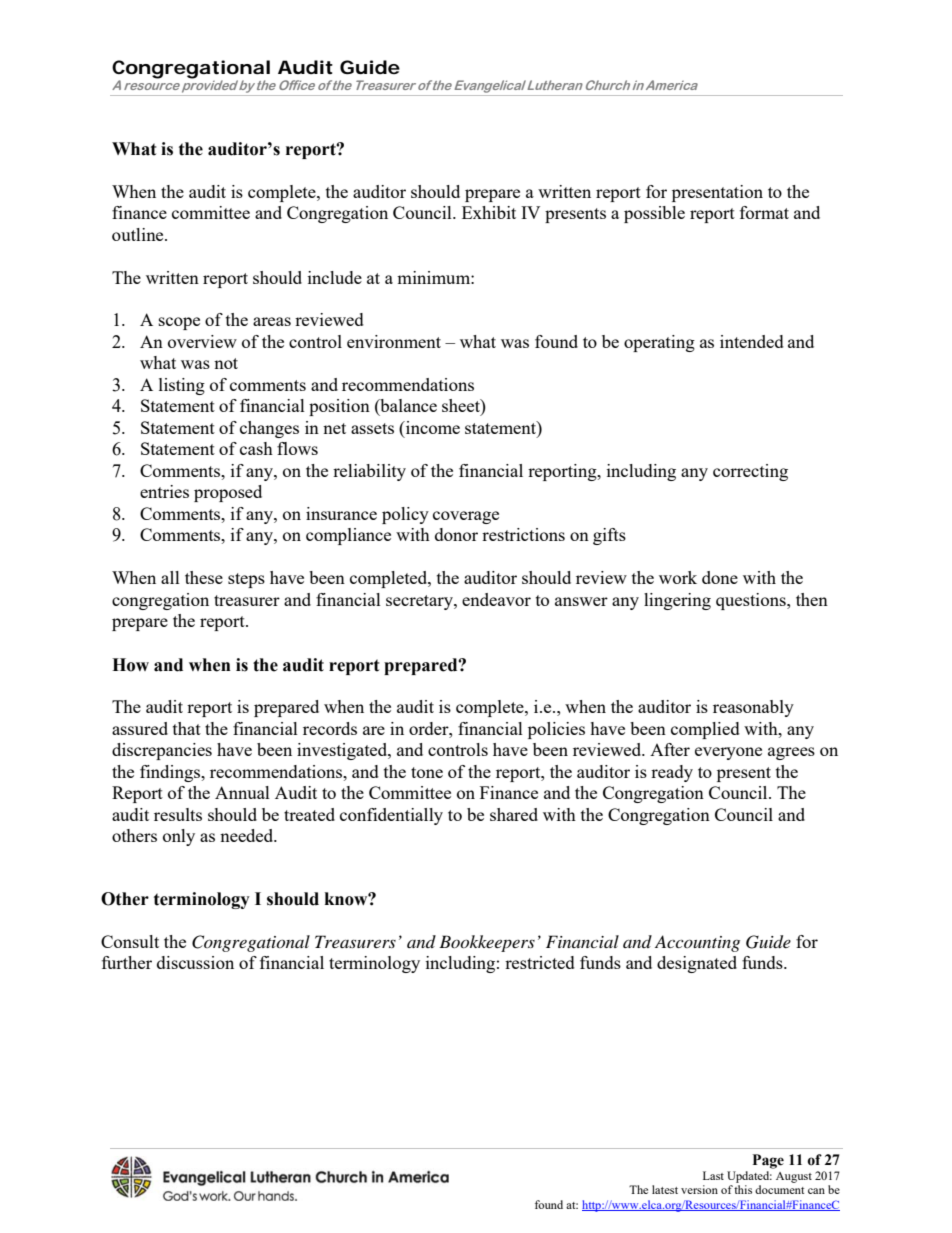 This document has height=1233, width=952. What do you see at coordinates (195, 962) in the document?
I see `discussion` at bounding box center [195, 962].
